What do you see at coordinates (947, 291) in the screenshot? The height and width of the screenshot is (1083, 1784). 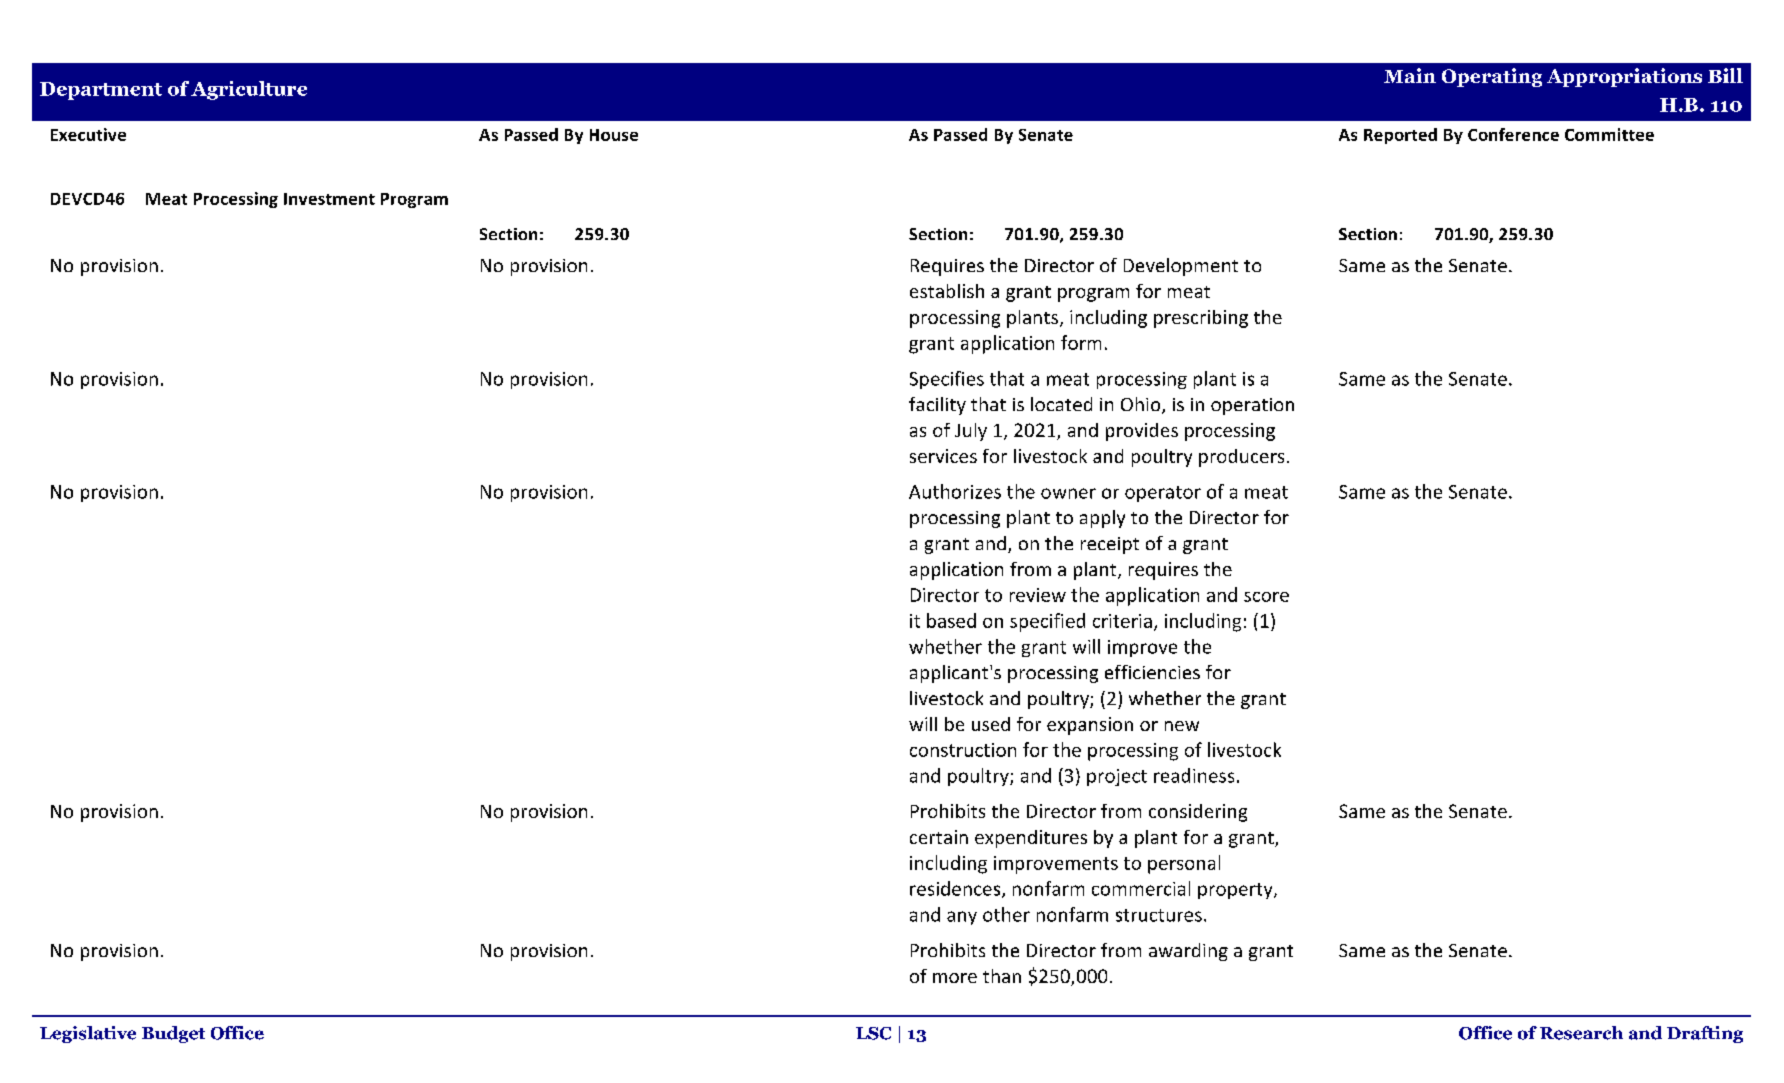 I see `establish` at bounding box center [947, 291].
